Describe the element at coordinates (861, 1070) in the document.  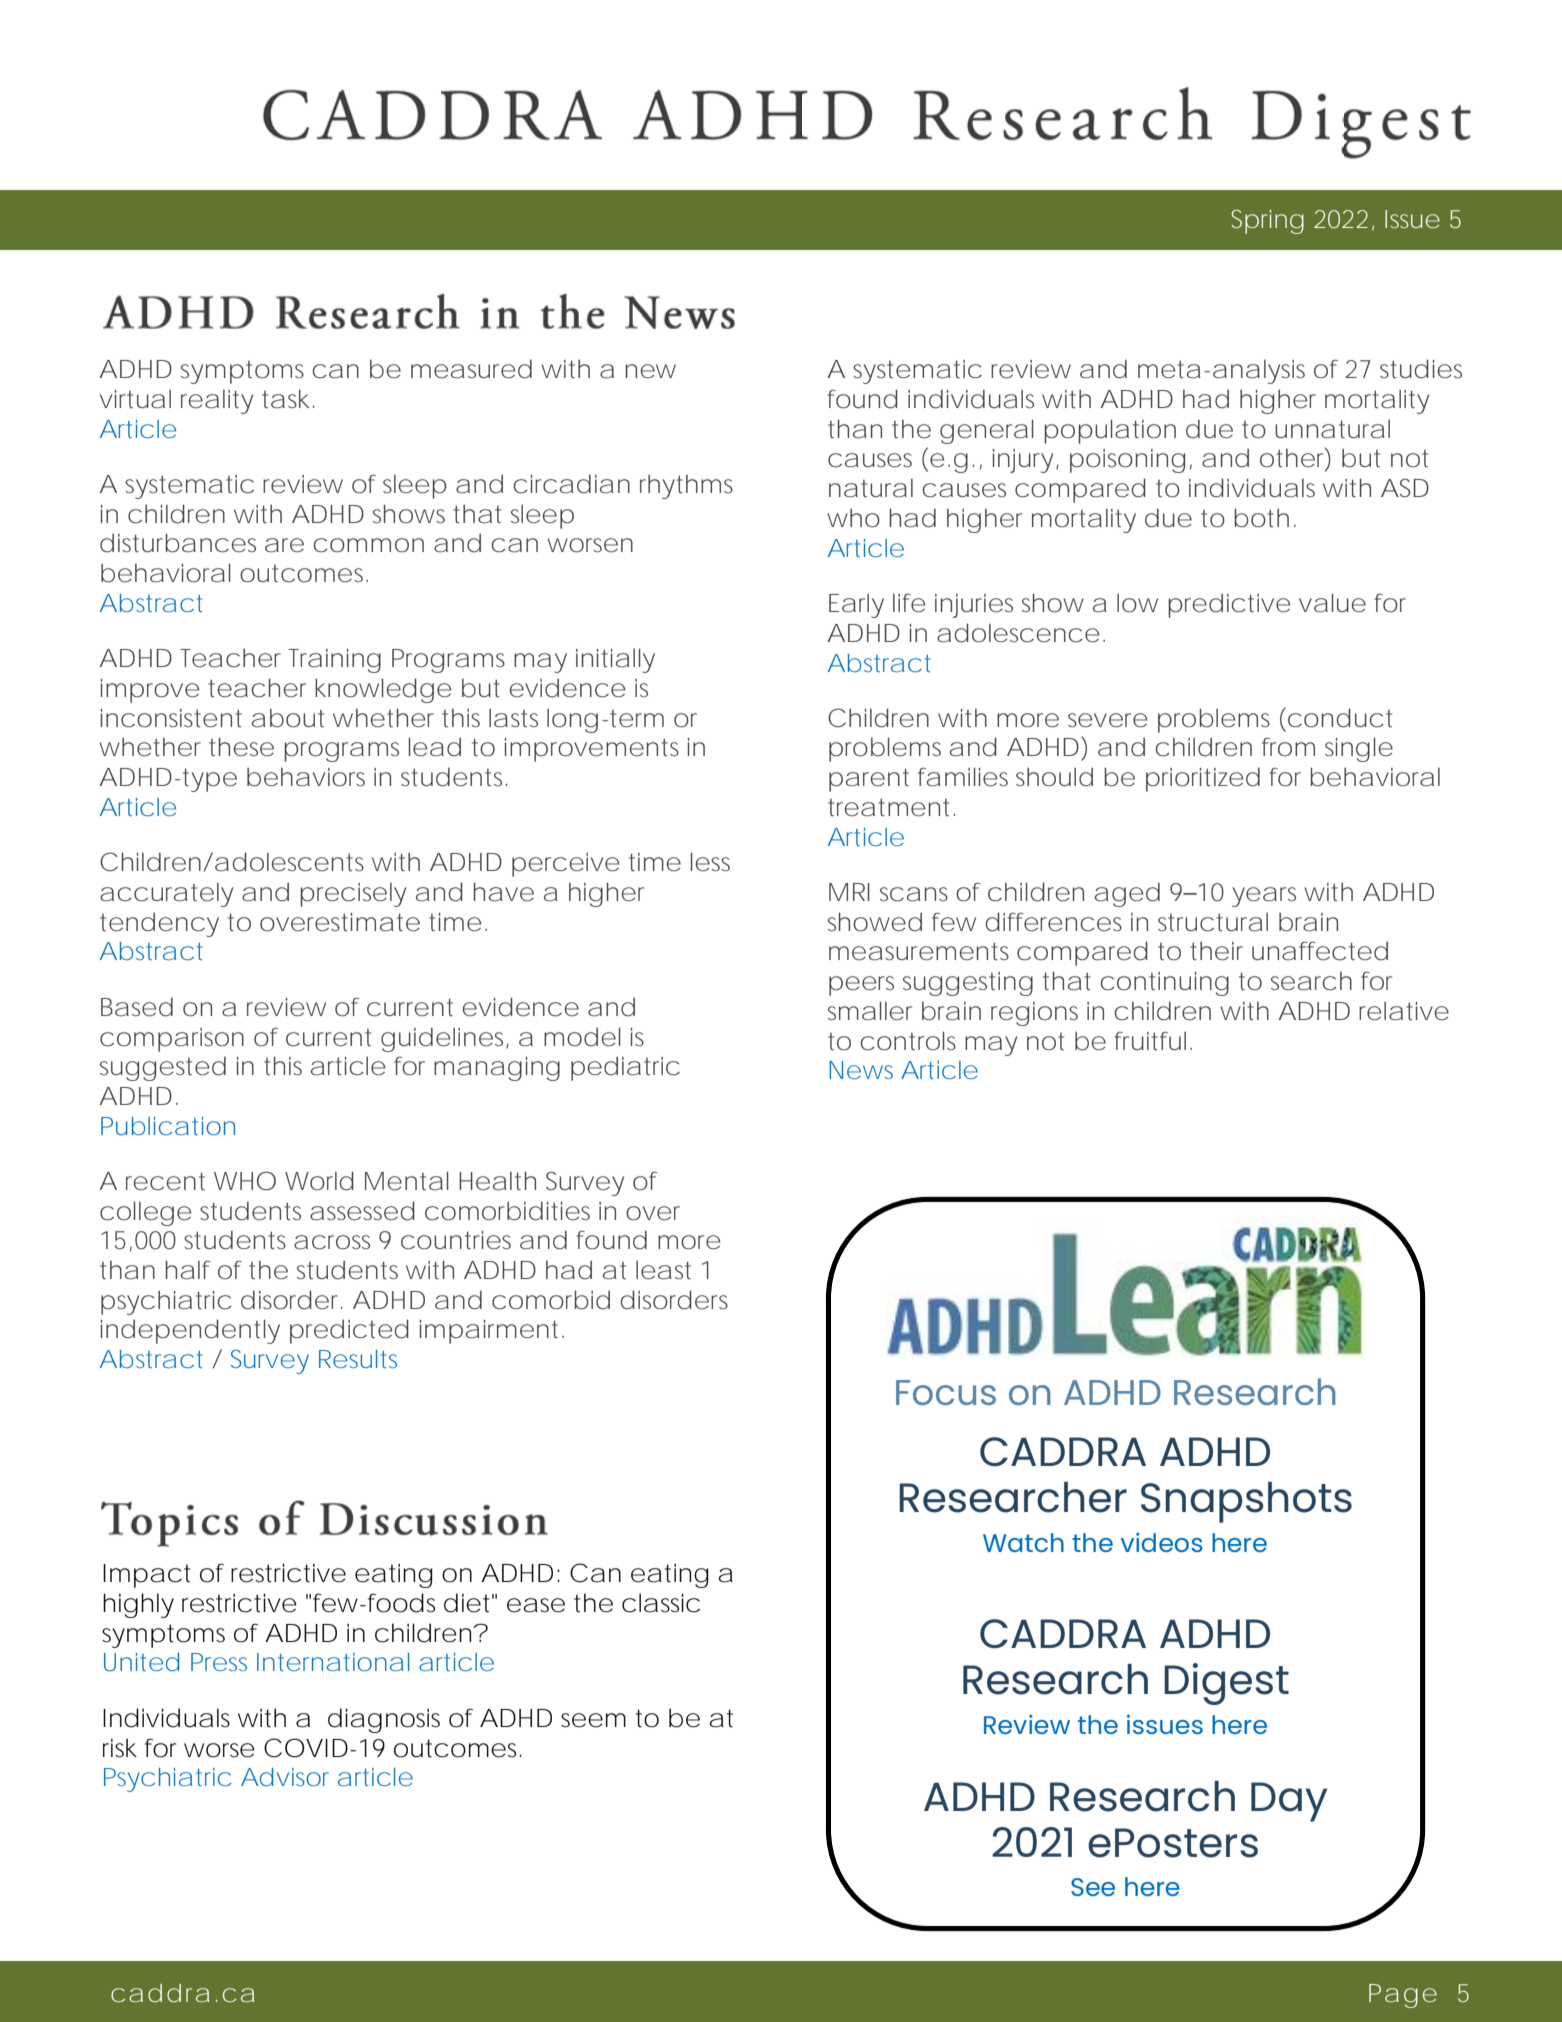
I see `News` at that location.
